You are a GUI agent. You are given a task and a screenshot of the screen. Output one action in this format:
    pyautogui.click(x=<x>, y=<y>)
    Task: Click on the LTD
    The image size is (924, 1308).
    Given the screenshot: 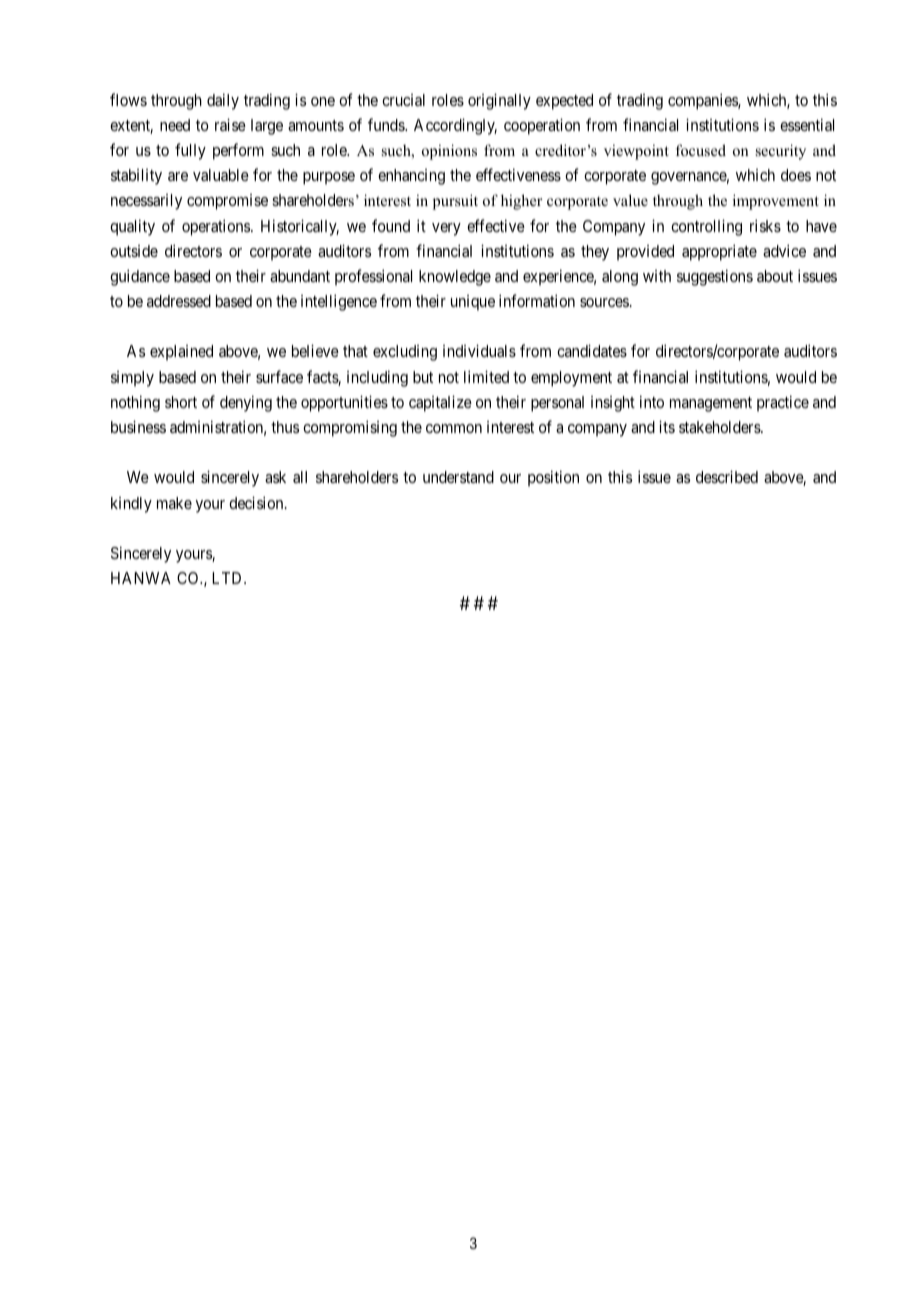 What is the action you would take?
    pyautogui.click(x=228, y=578)
